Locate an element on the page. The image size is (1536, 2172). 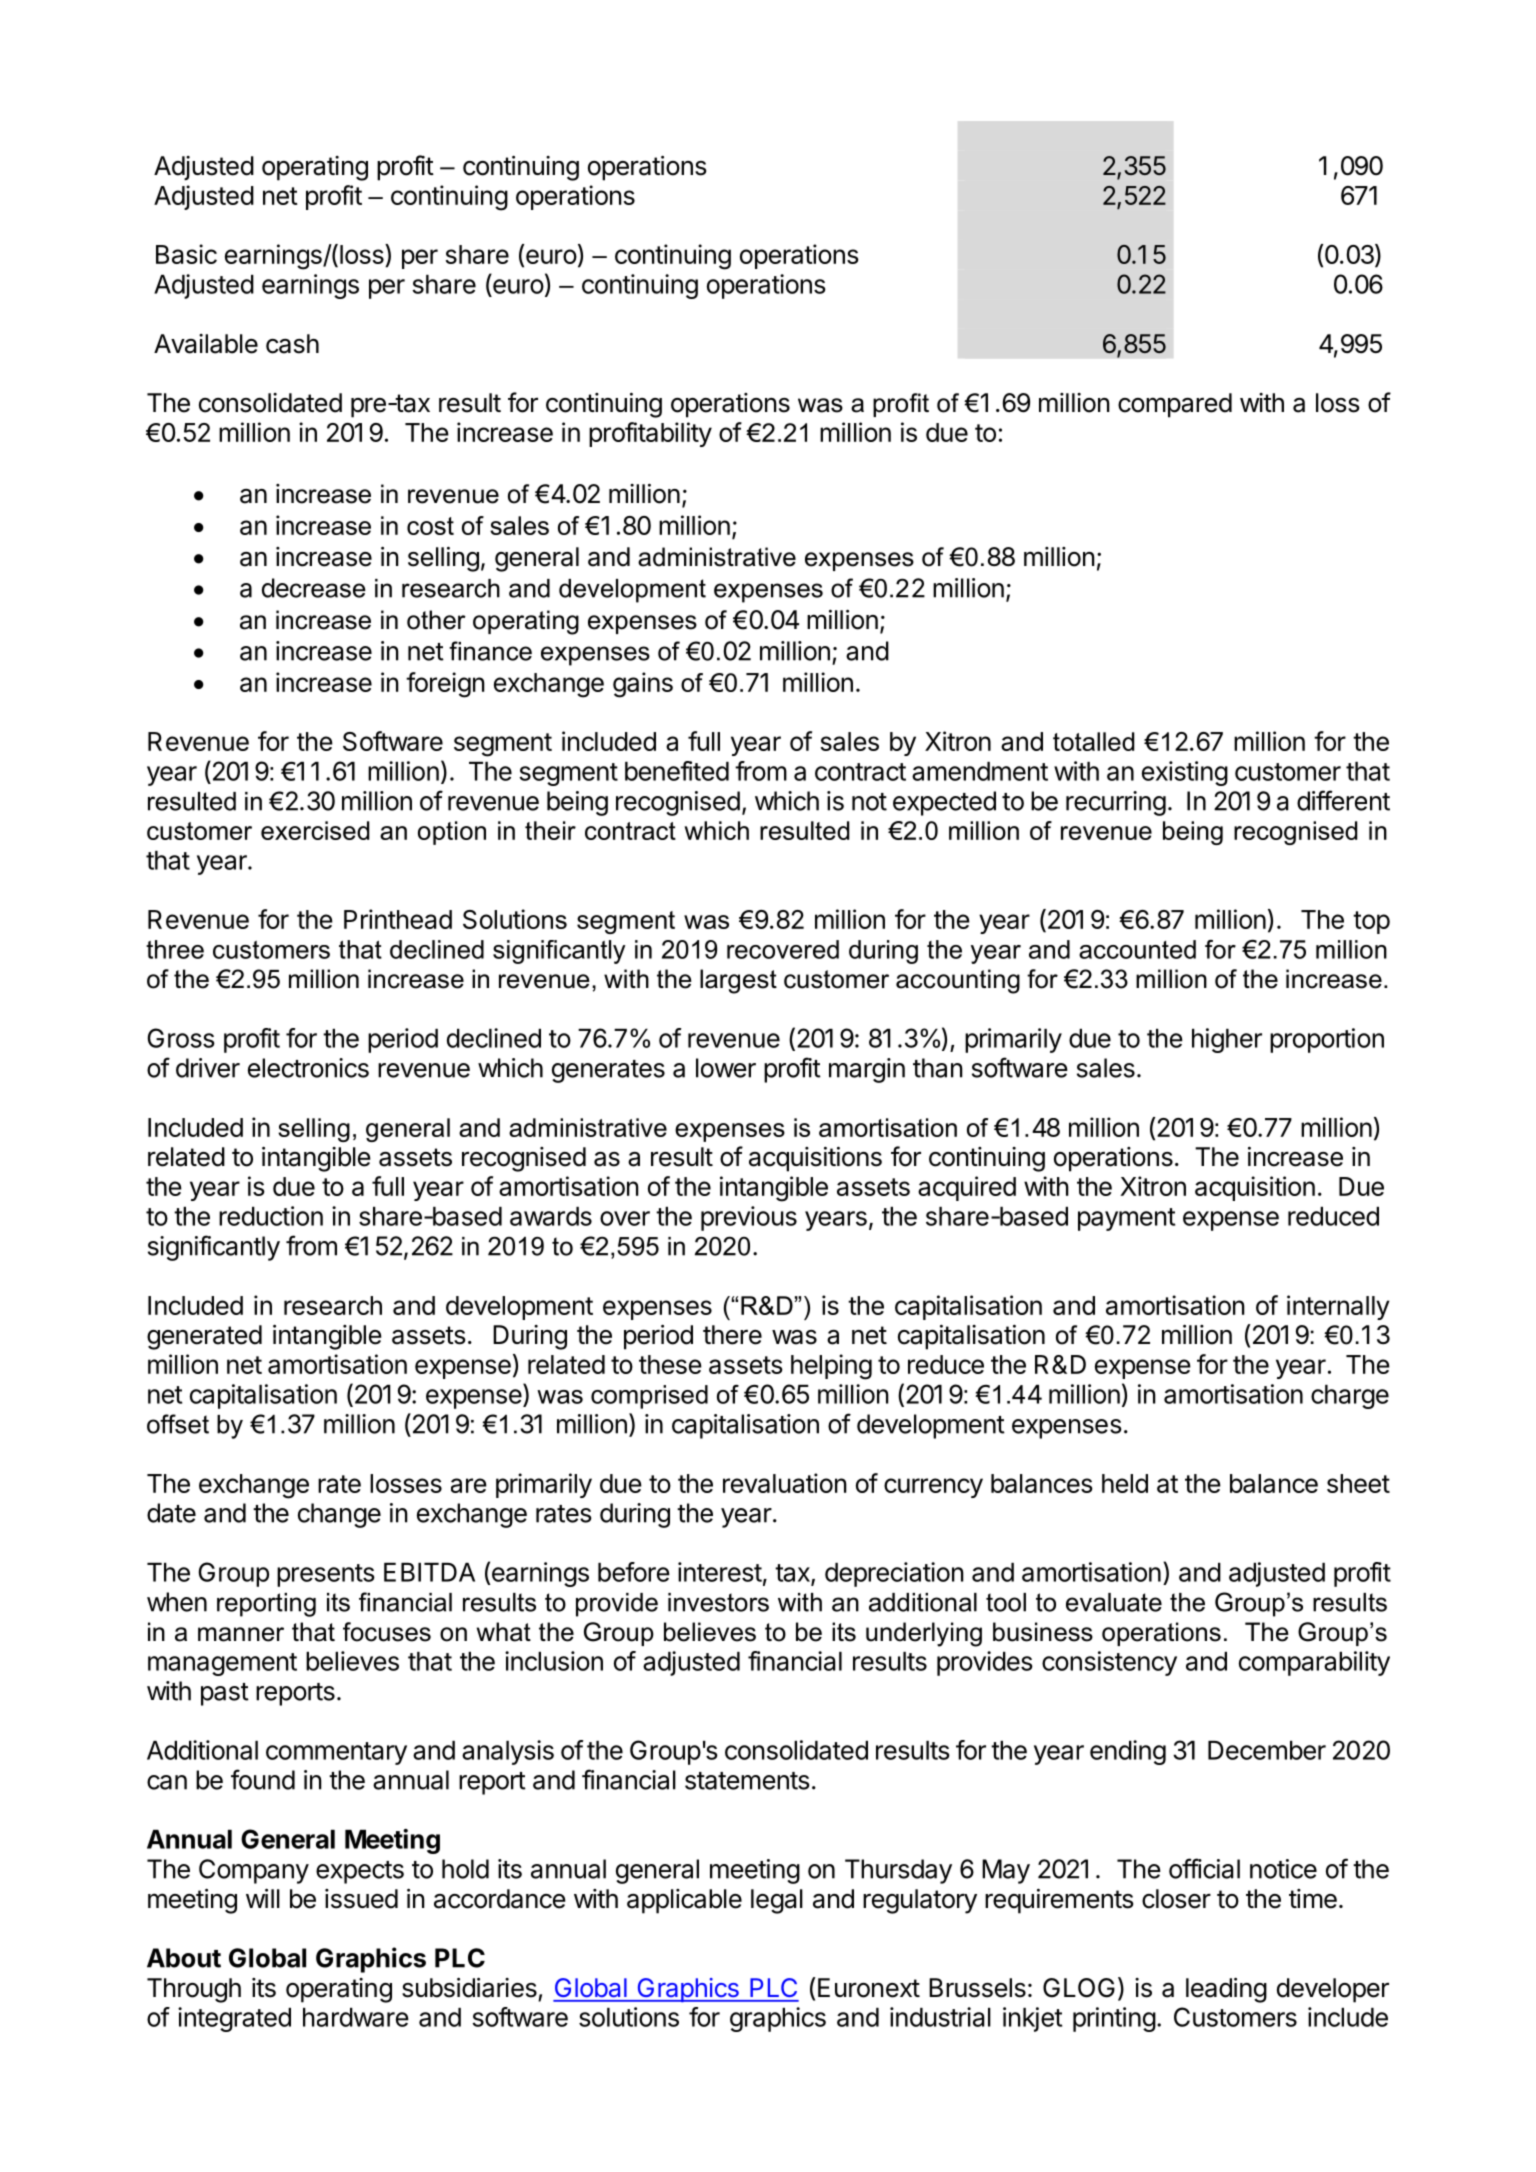
leading is located at coordinates (1226, 1990).
